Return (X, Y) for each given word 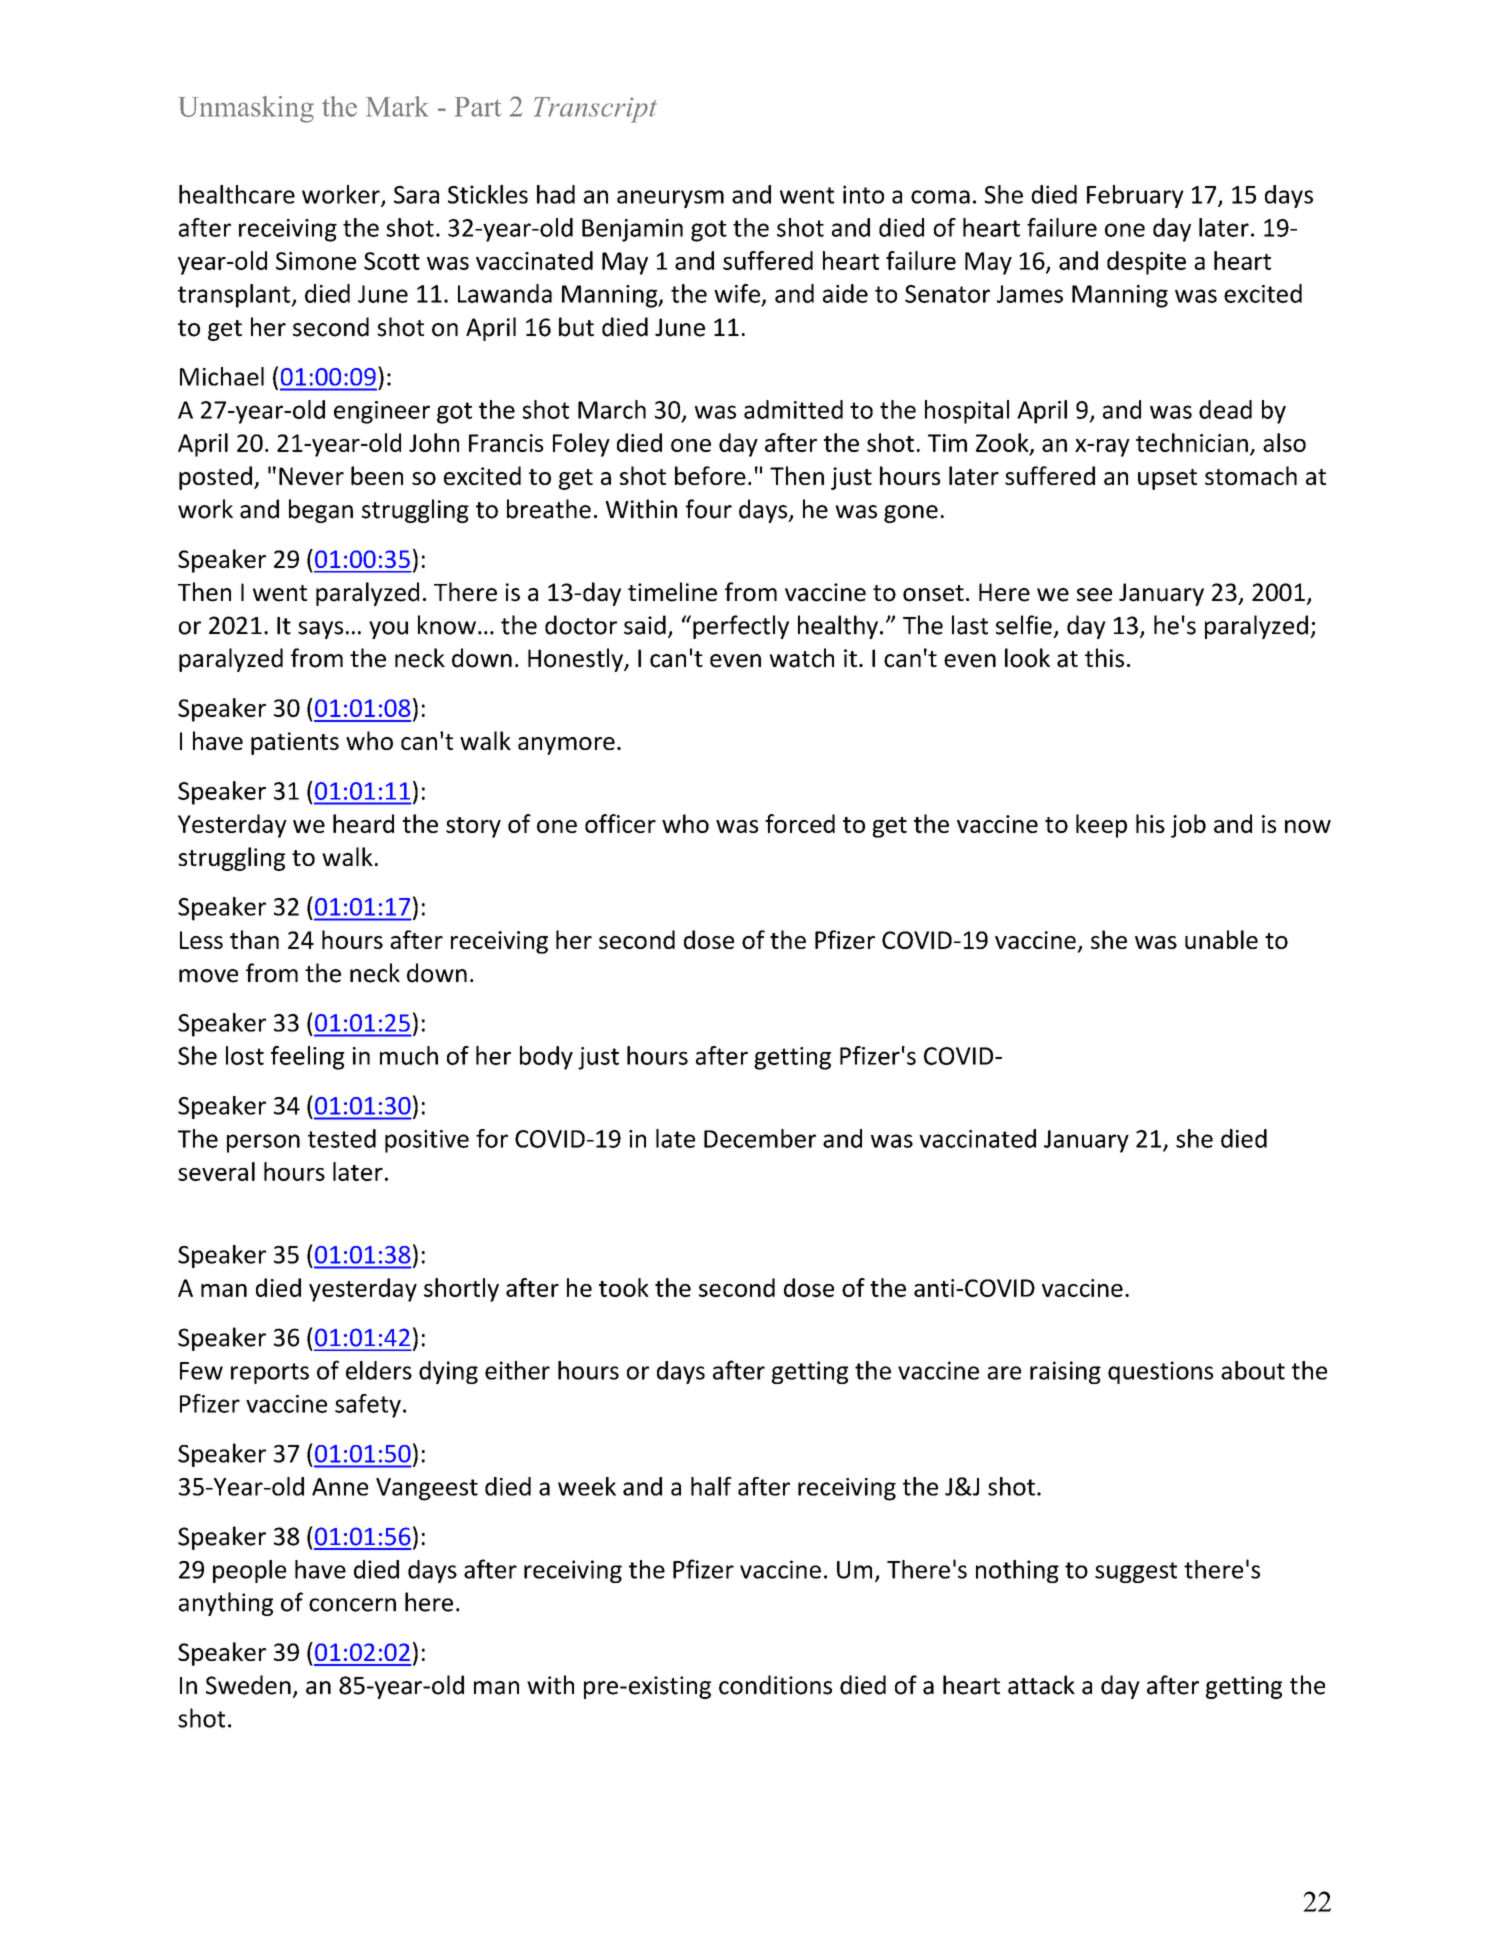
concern (352, 1605)
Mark (397, 106)
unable (1221, 939)
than (254, 939)
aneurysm (670, 199)
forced (800, 823)
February (1135, 196)
